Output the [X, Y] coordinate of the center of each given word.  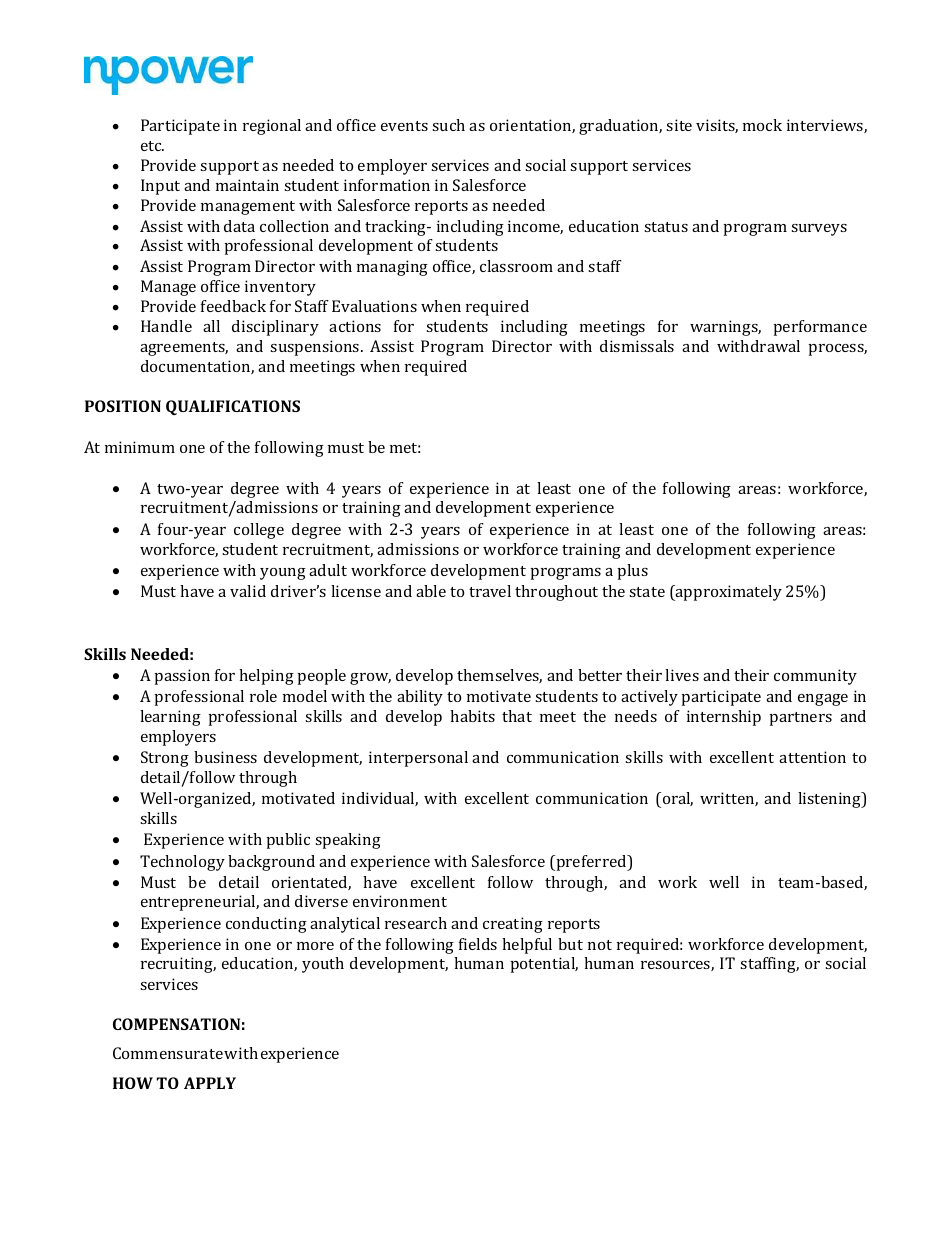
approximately [728, 593]
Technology [182, 863]
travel [490, 591]
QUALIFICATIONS [233, 407]
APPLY [210, 1083]
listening [830, 800]
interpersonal [418, 759]
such [448, 125]
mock [762, 125]
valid [248, 591]
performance [820, 328]
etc [152, 146]
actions [355, 326]
